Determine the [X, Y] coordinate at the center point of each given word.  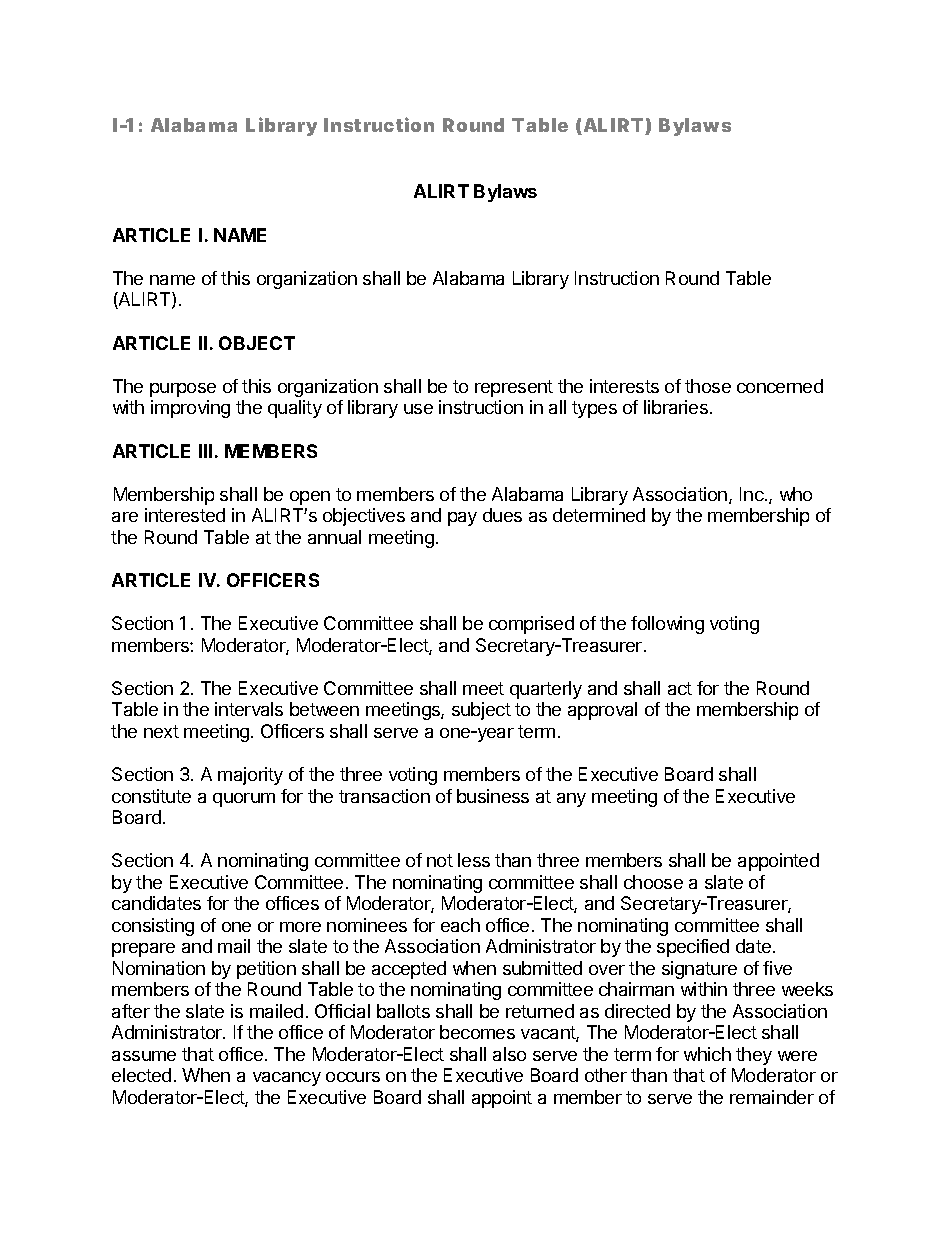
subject [481, 711]
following [667, 625]
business [493, 796]
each [460, 925]
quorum [244, 800]
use [418, 409]
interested [185, 515]
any [571, 800]
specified [693, 948]
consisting [153, 927]
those [708, 386]
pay [462, 519]
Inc [753, 494]
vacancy [287, 1079]
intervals [249, 709]
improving [190, 409]
